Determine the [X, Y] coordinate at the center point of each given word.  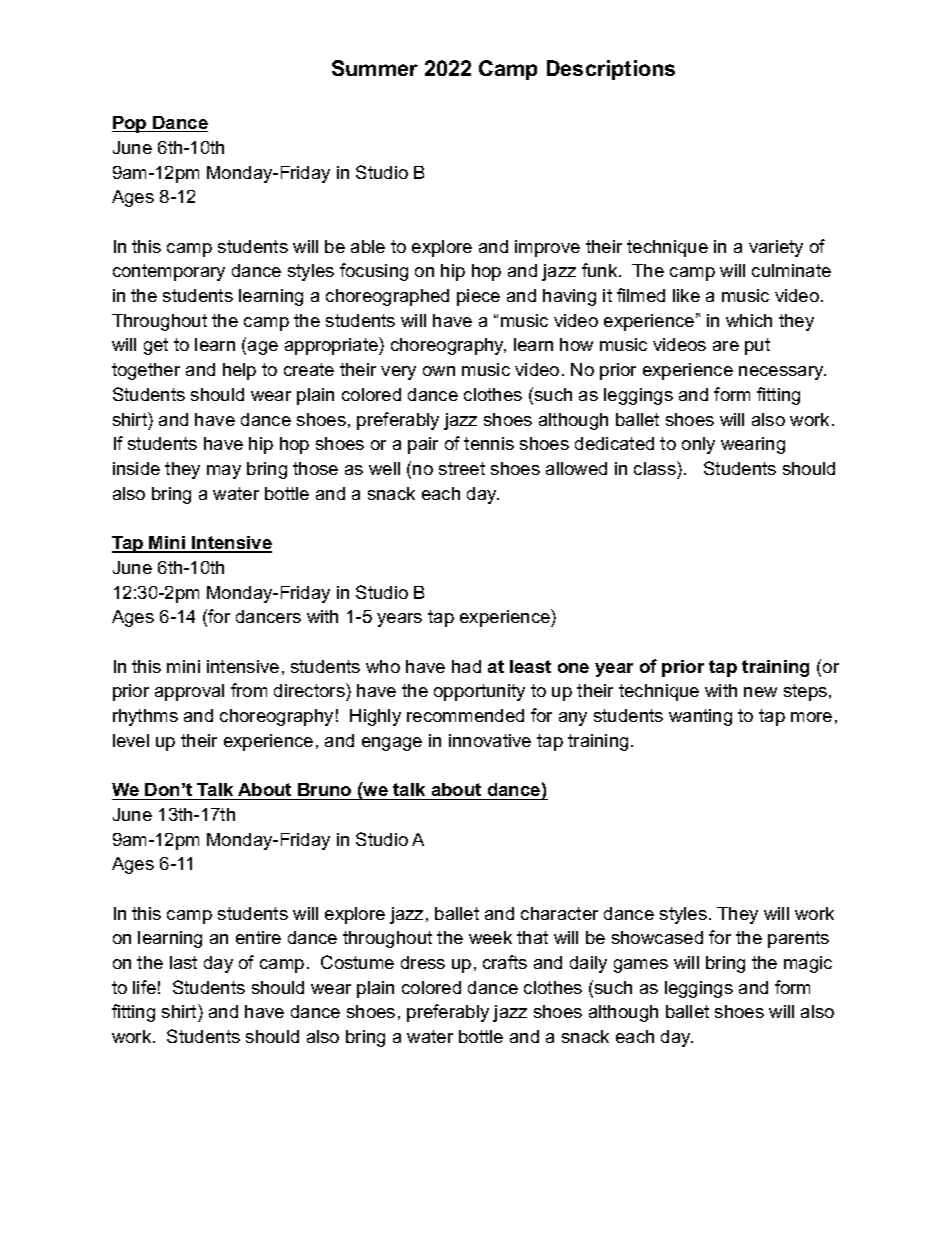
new [760, 692]
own [439, 371]
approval [189, 692]
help [239, 371]
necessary [782, 373]
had [466, 666]
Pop [130, 124]
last [183, 962]
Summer [375, 68]
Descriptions [611, 70]
